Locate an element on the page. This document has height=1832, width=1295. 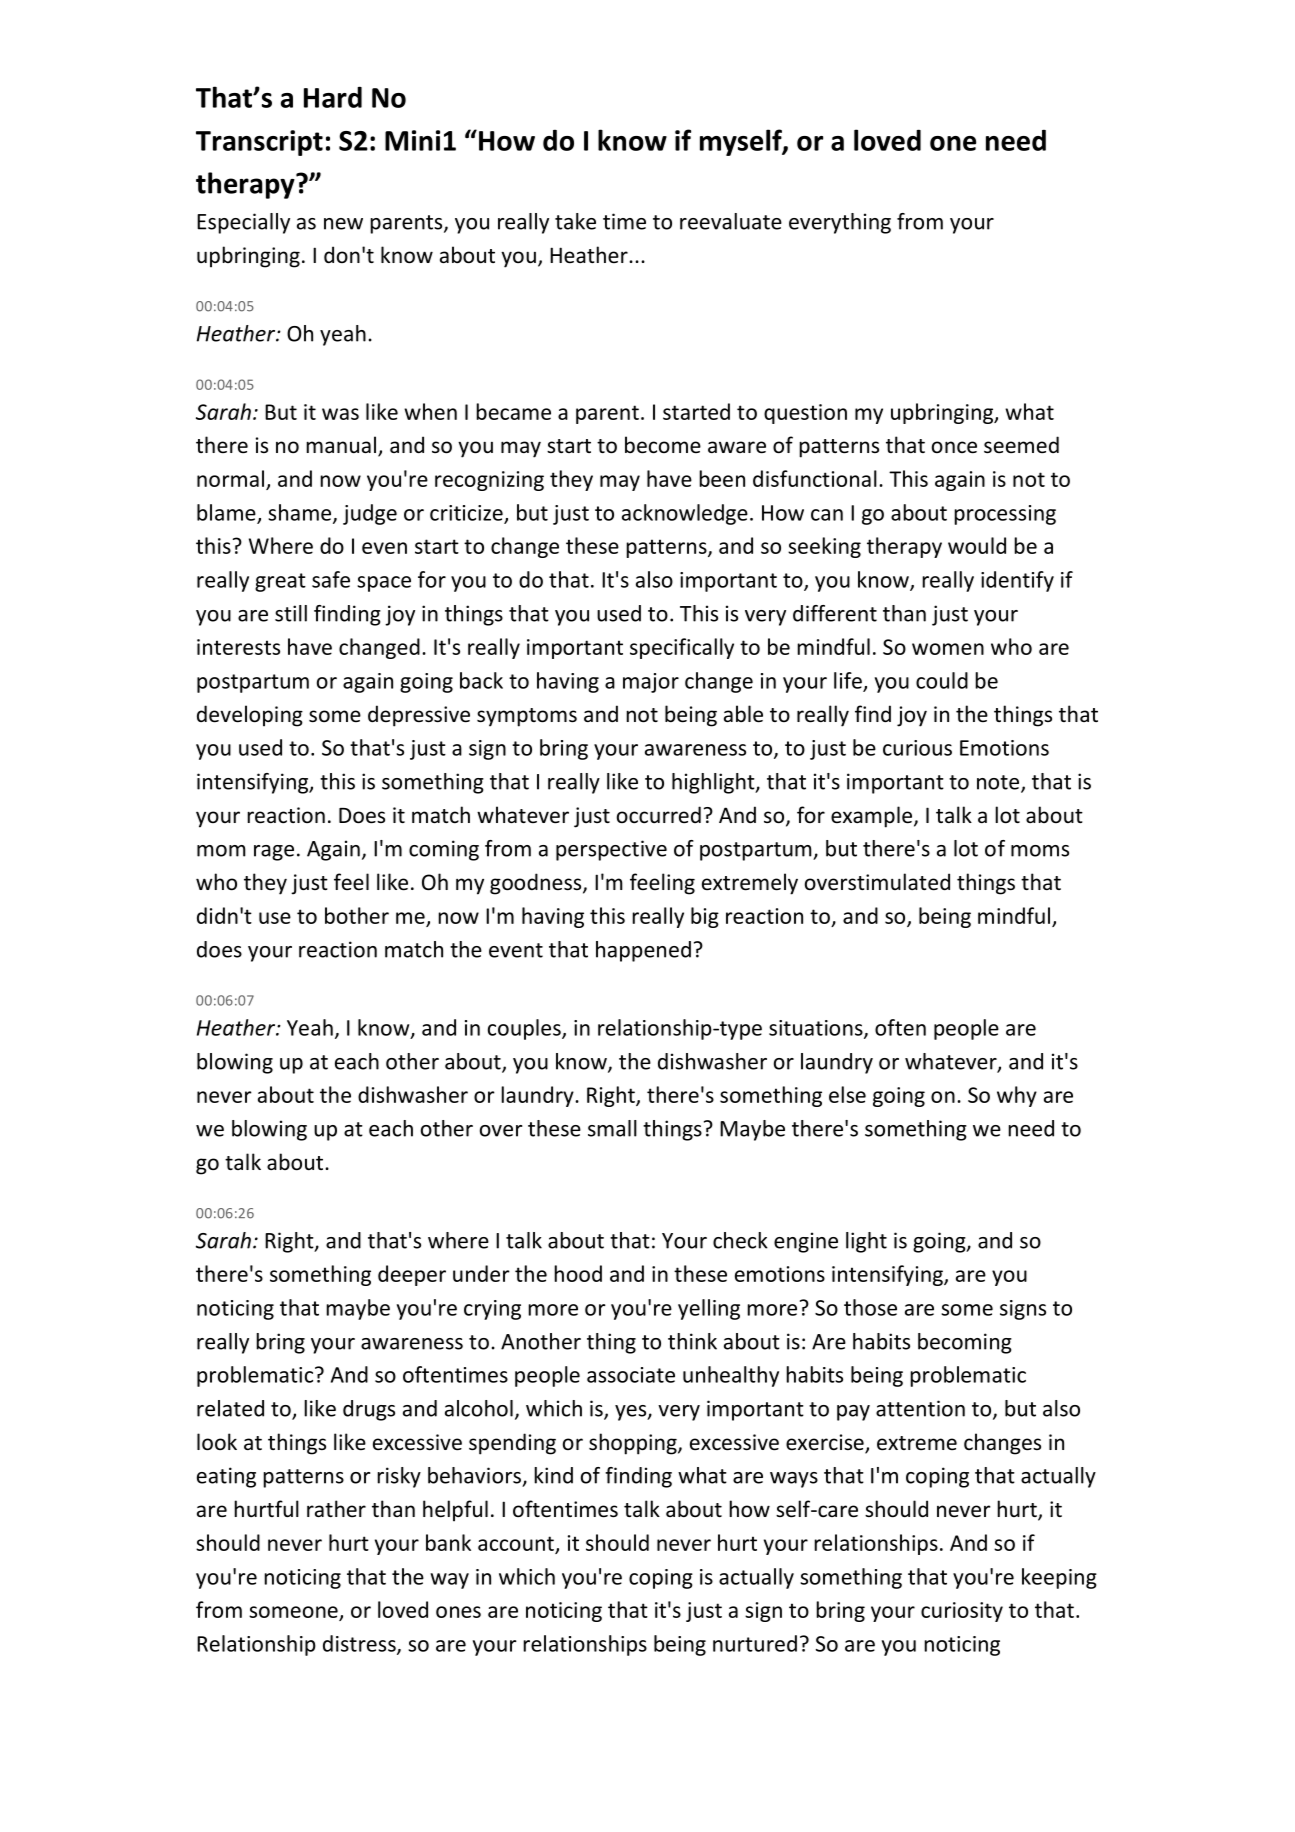
become is located at coordinates (663, 445).
